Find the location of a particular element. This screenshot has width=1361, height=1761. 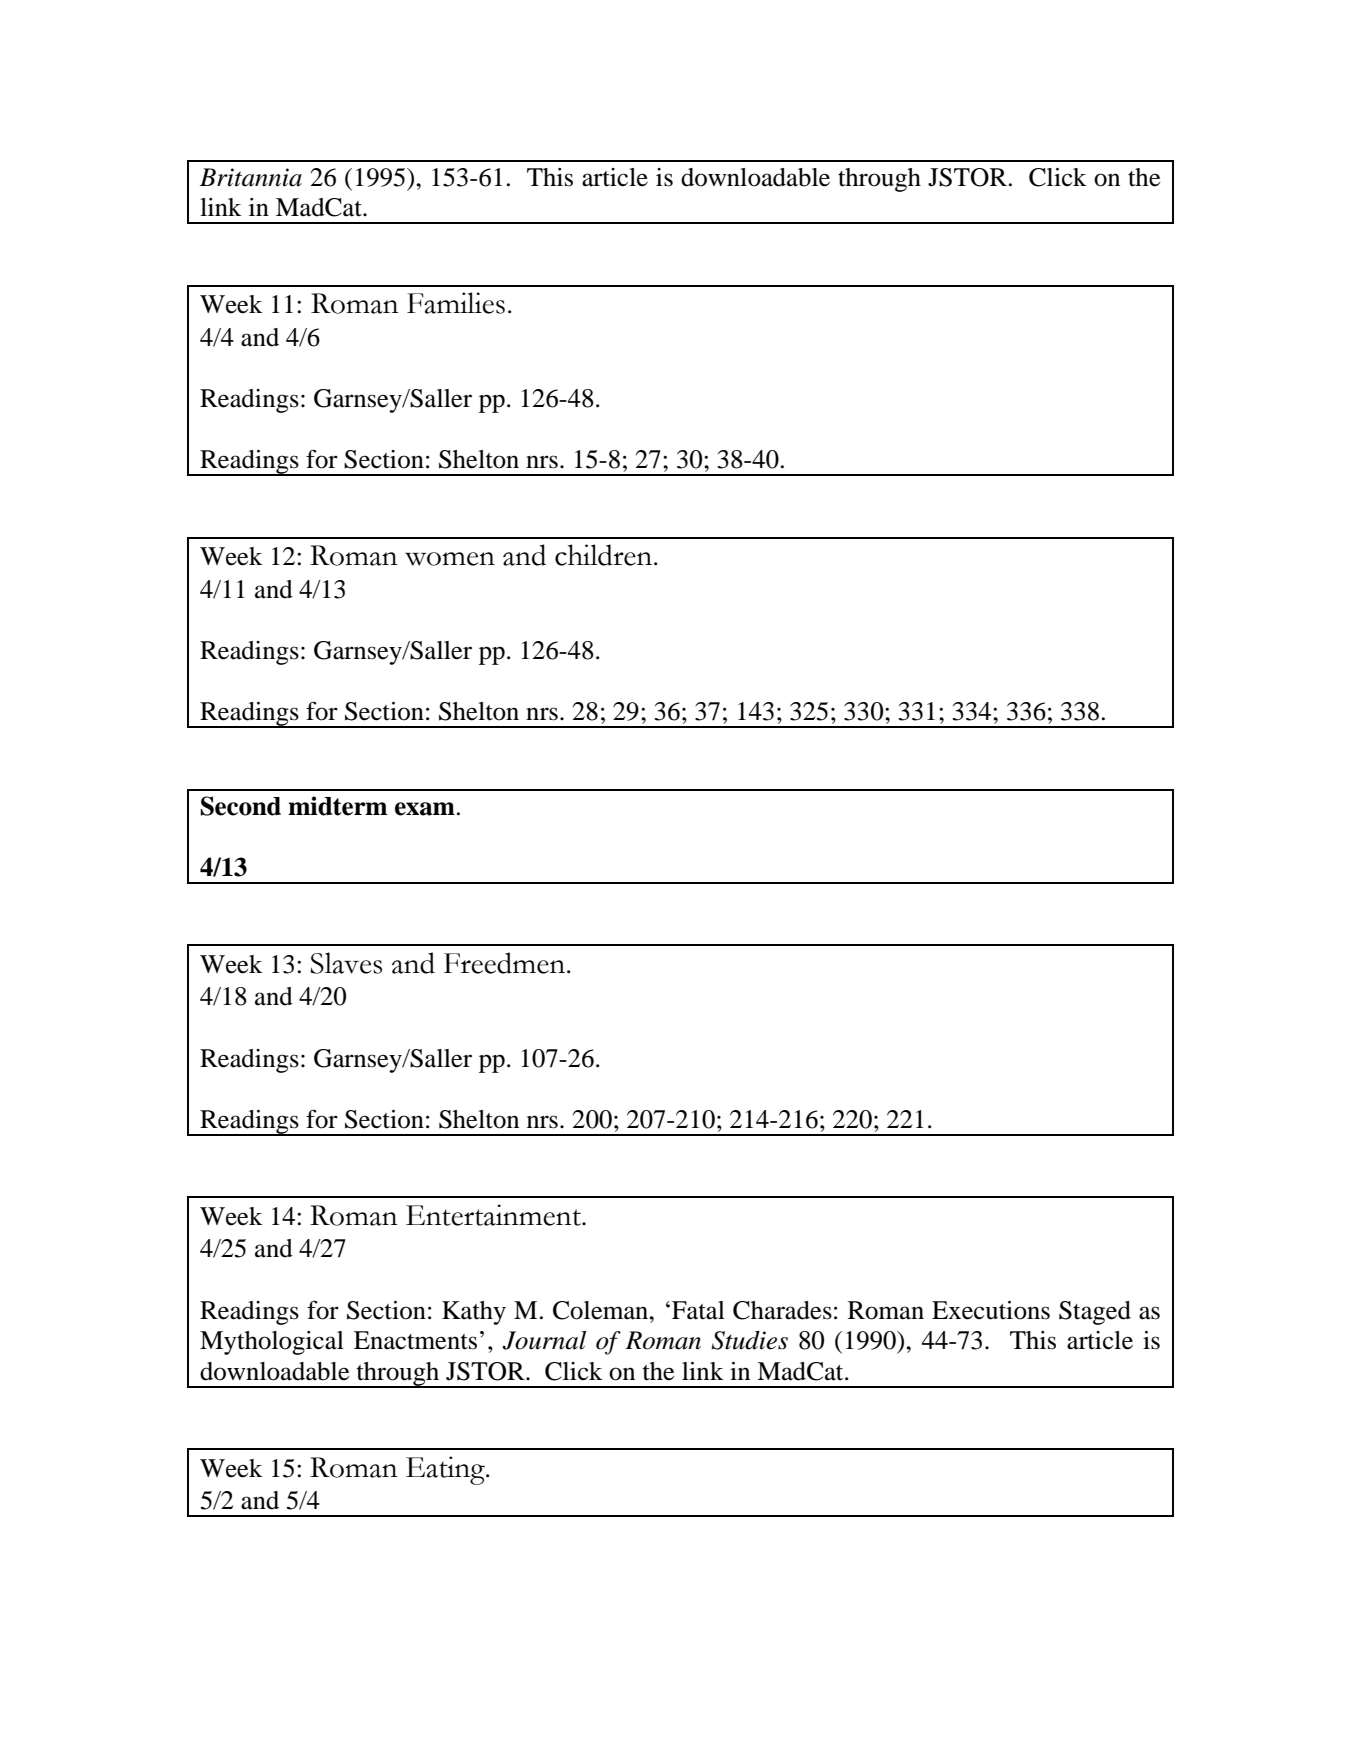

Families is located at coordinates (456, 303).
